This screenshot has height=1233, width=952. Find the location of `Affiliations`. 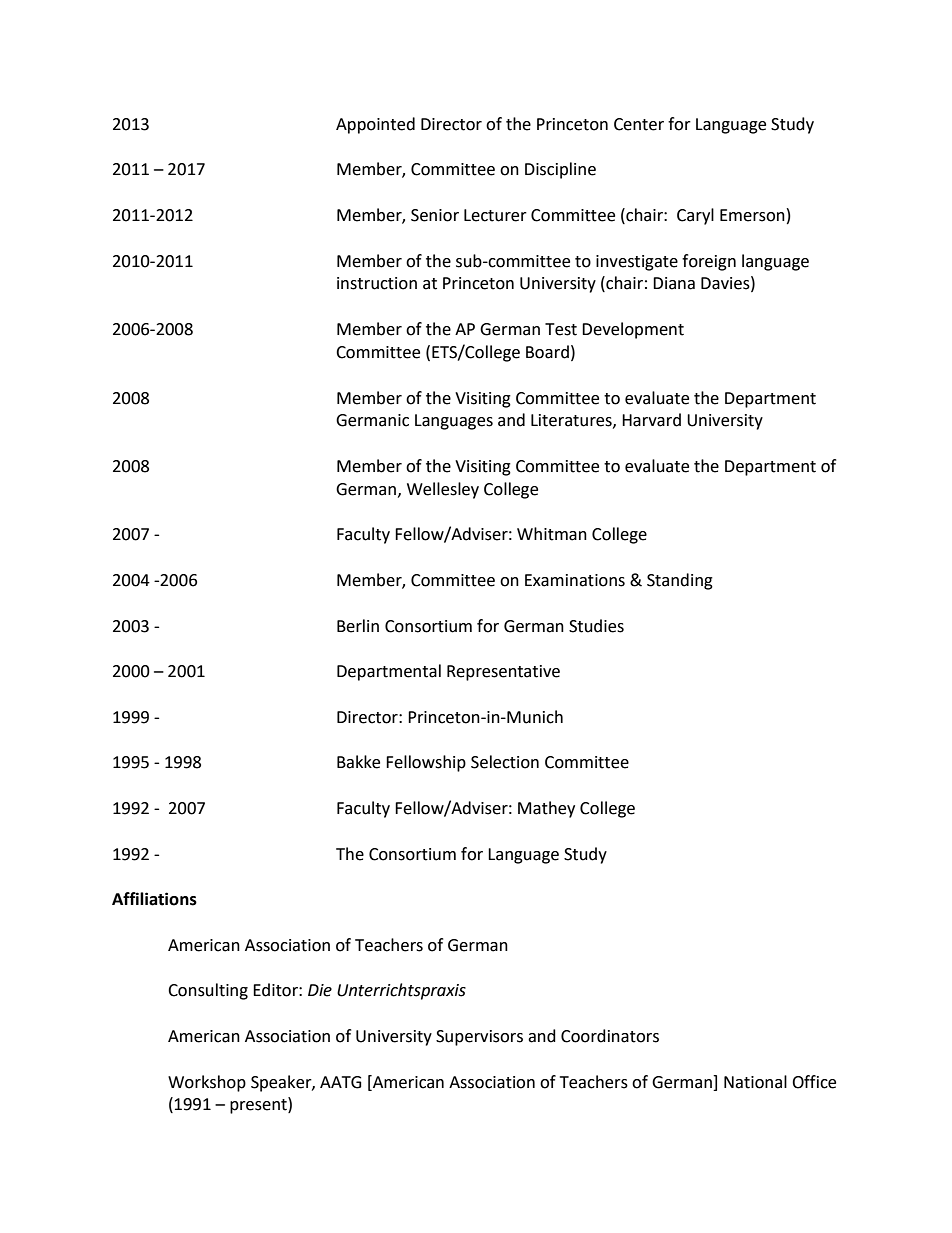

Affiliations is located at coordinates (154, 899).
